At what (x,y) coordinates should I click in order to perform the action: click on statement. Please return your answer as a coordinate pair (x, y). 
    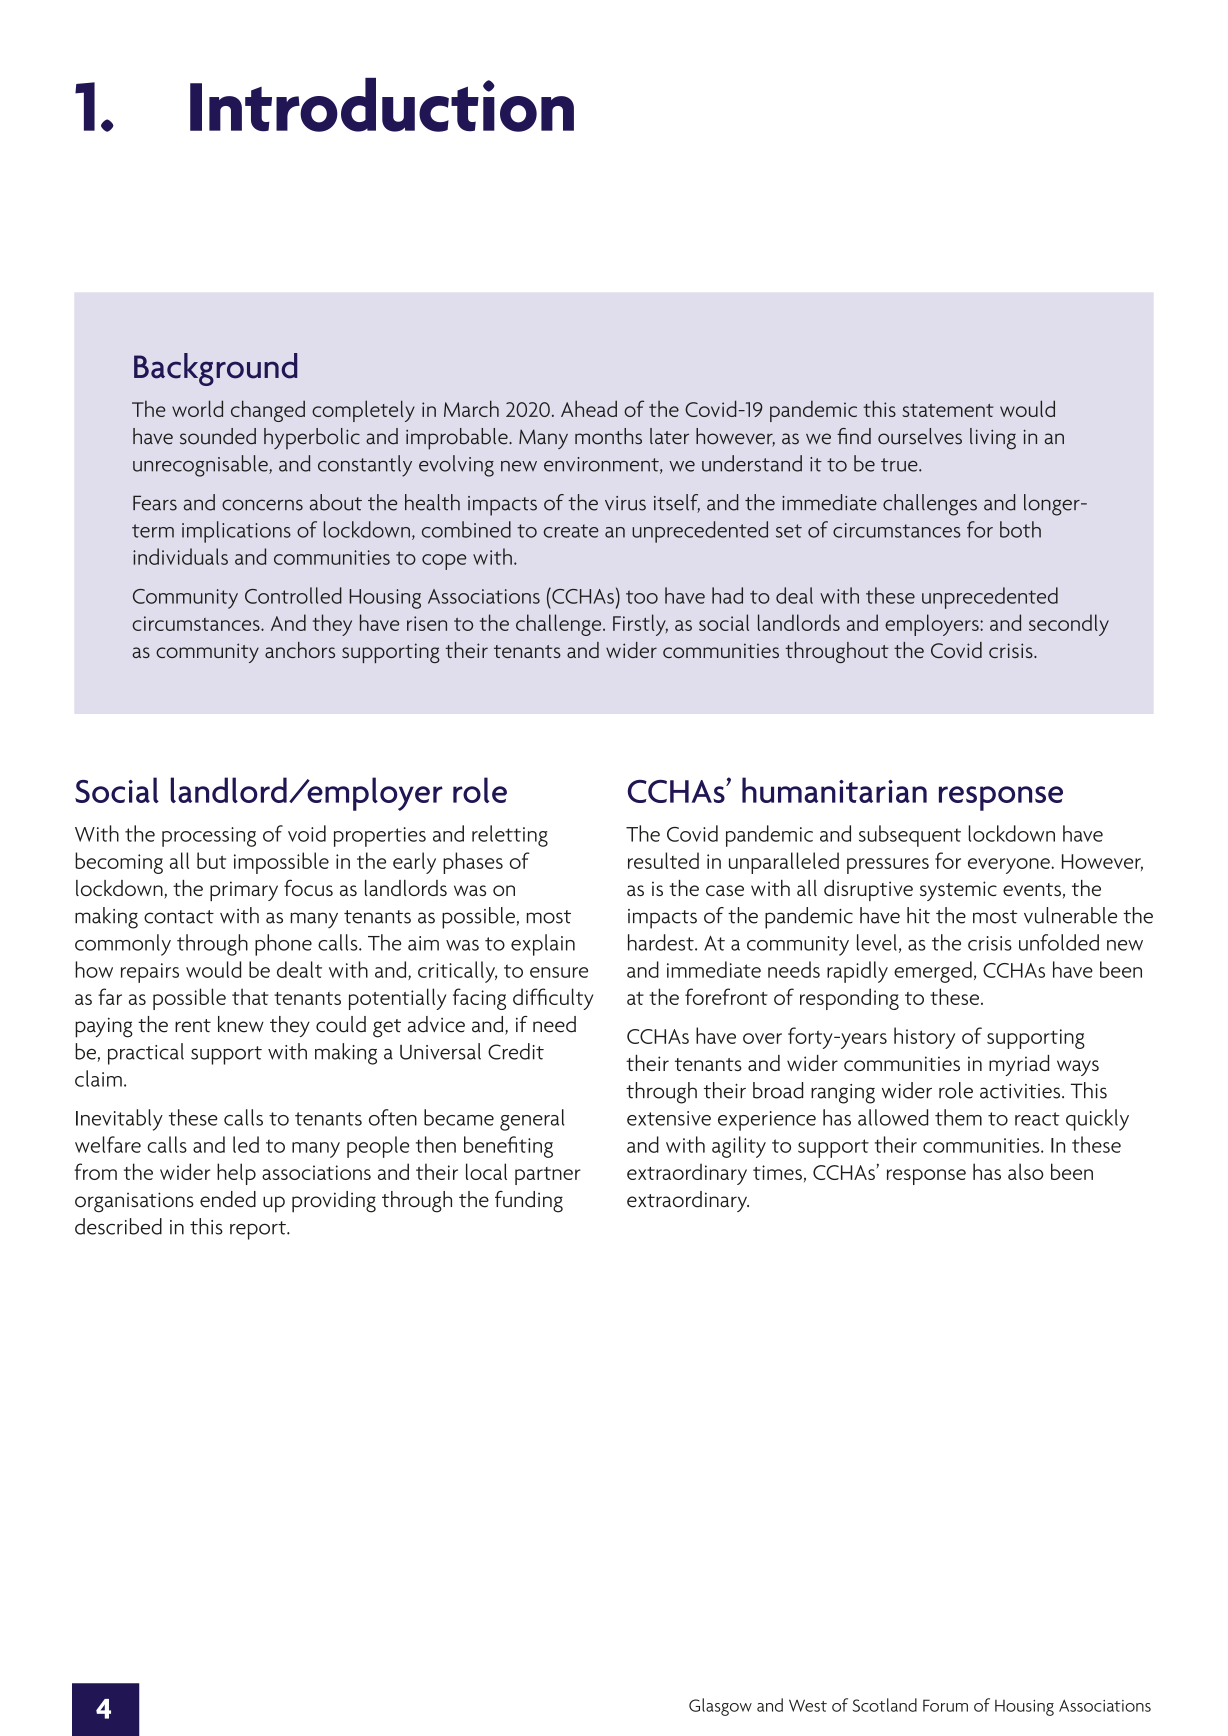
    Looking at the image, I should click on (948, 410).
